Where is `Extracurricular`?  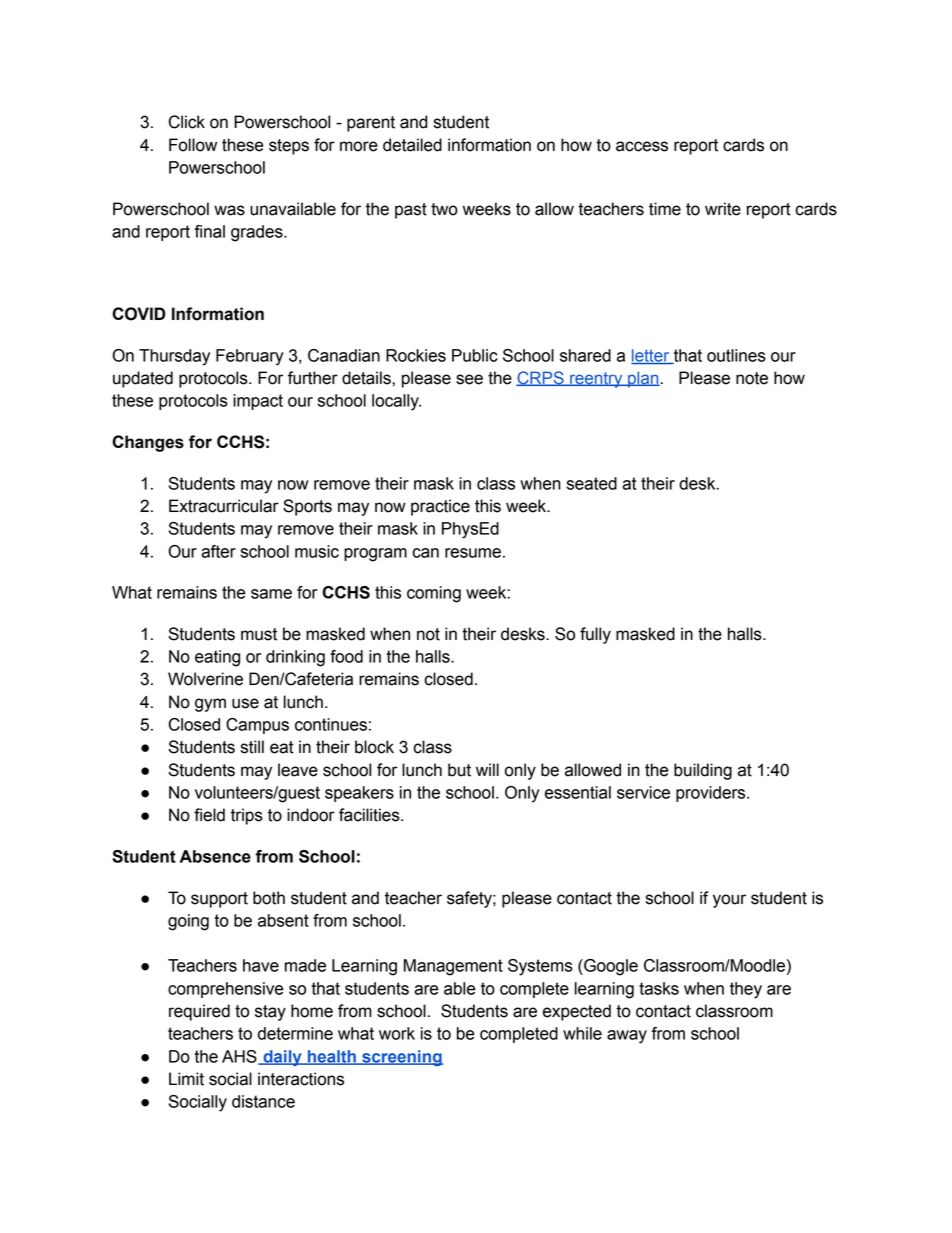 Extracurricular is located at coordinates (224, 506).
